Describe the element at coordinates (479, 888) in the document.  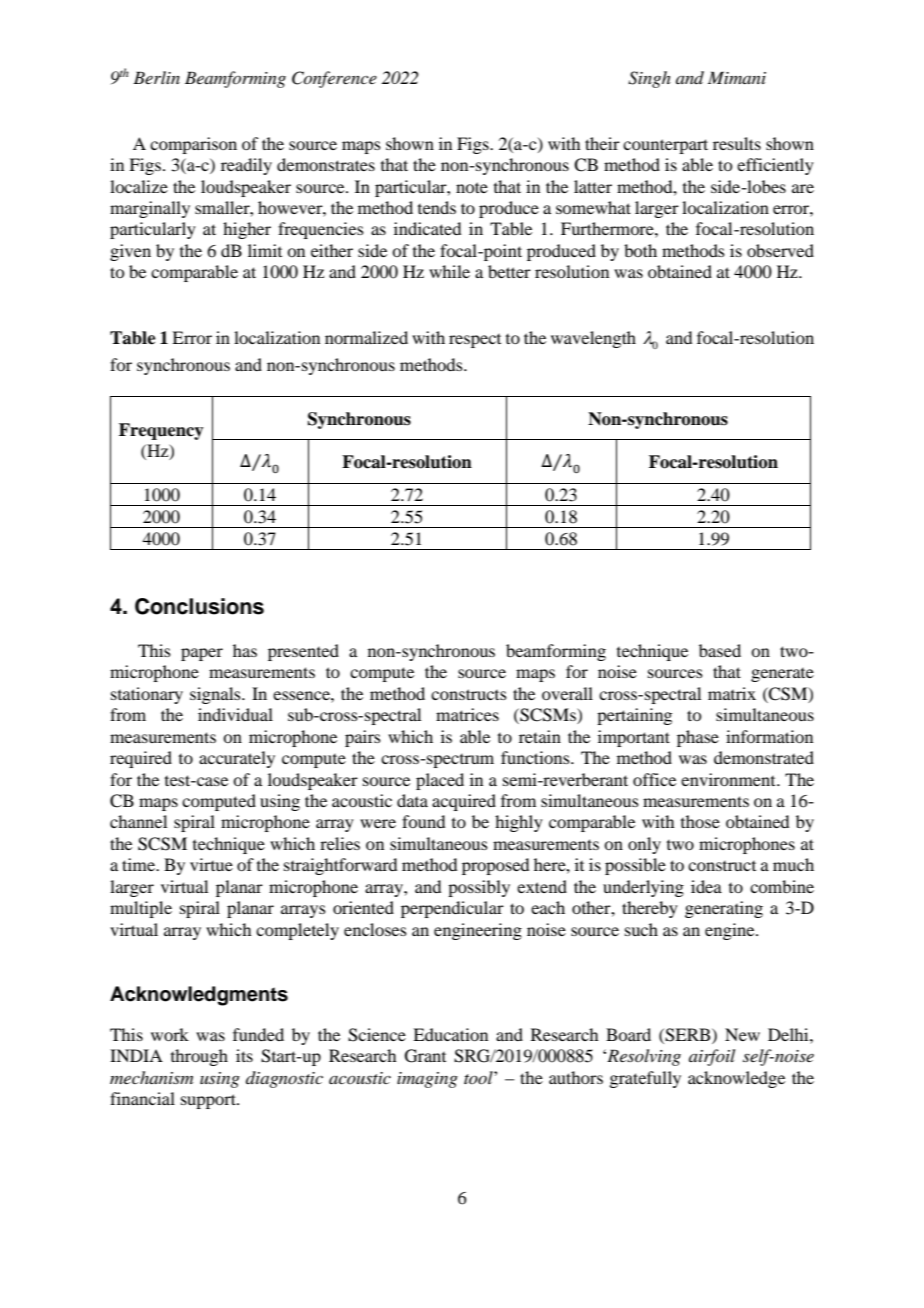
I see `possibly` at that location.
